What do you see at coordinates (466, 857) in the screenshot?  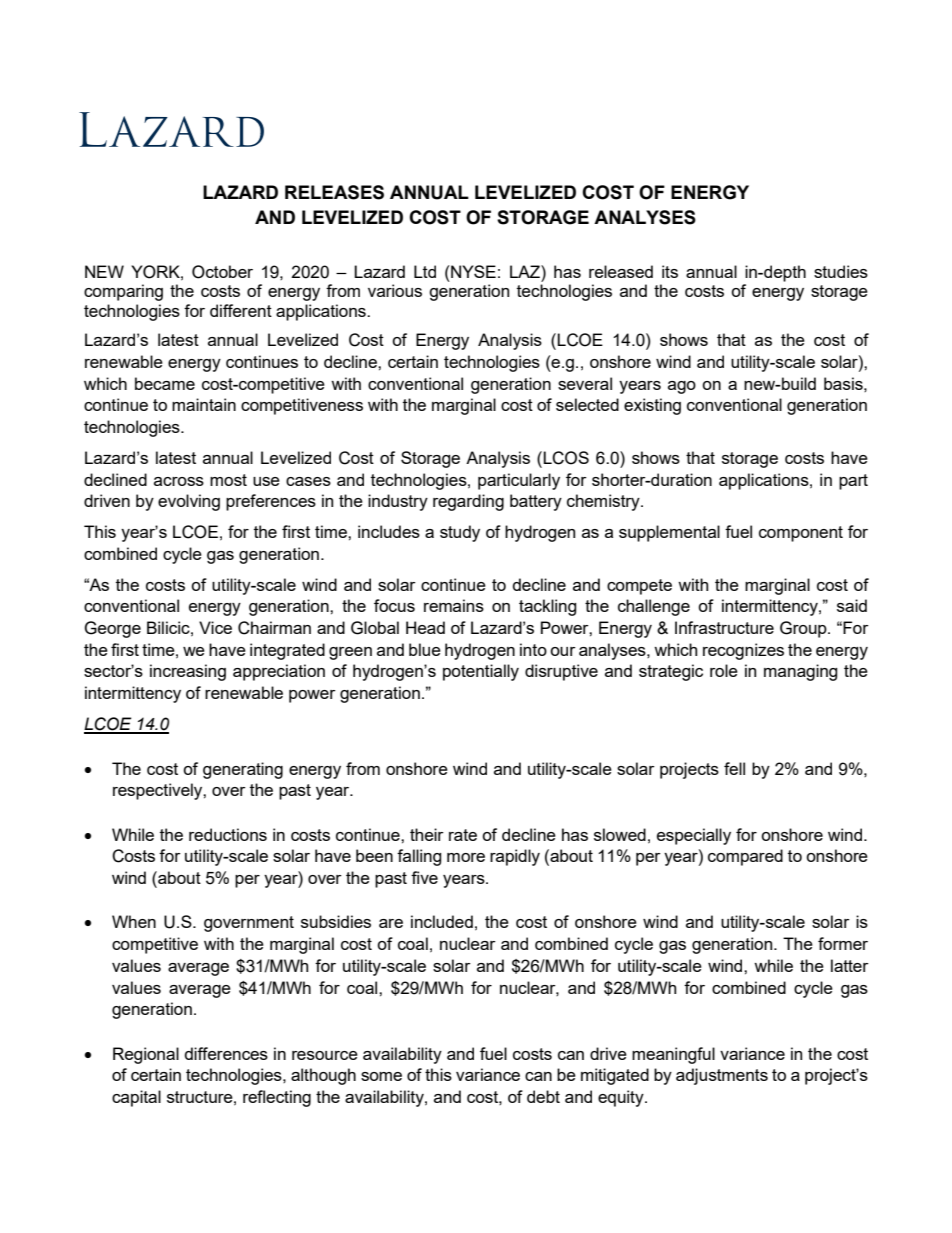 I see `more` at bounding box center [466, 857].
